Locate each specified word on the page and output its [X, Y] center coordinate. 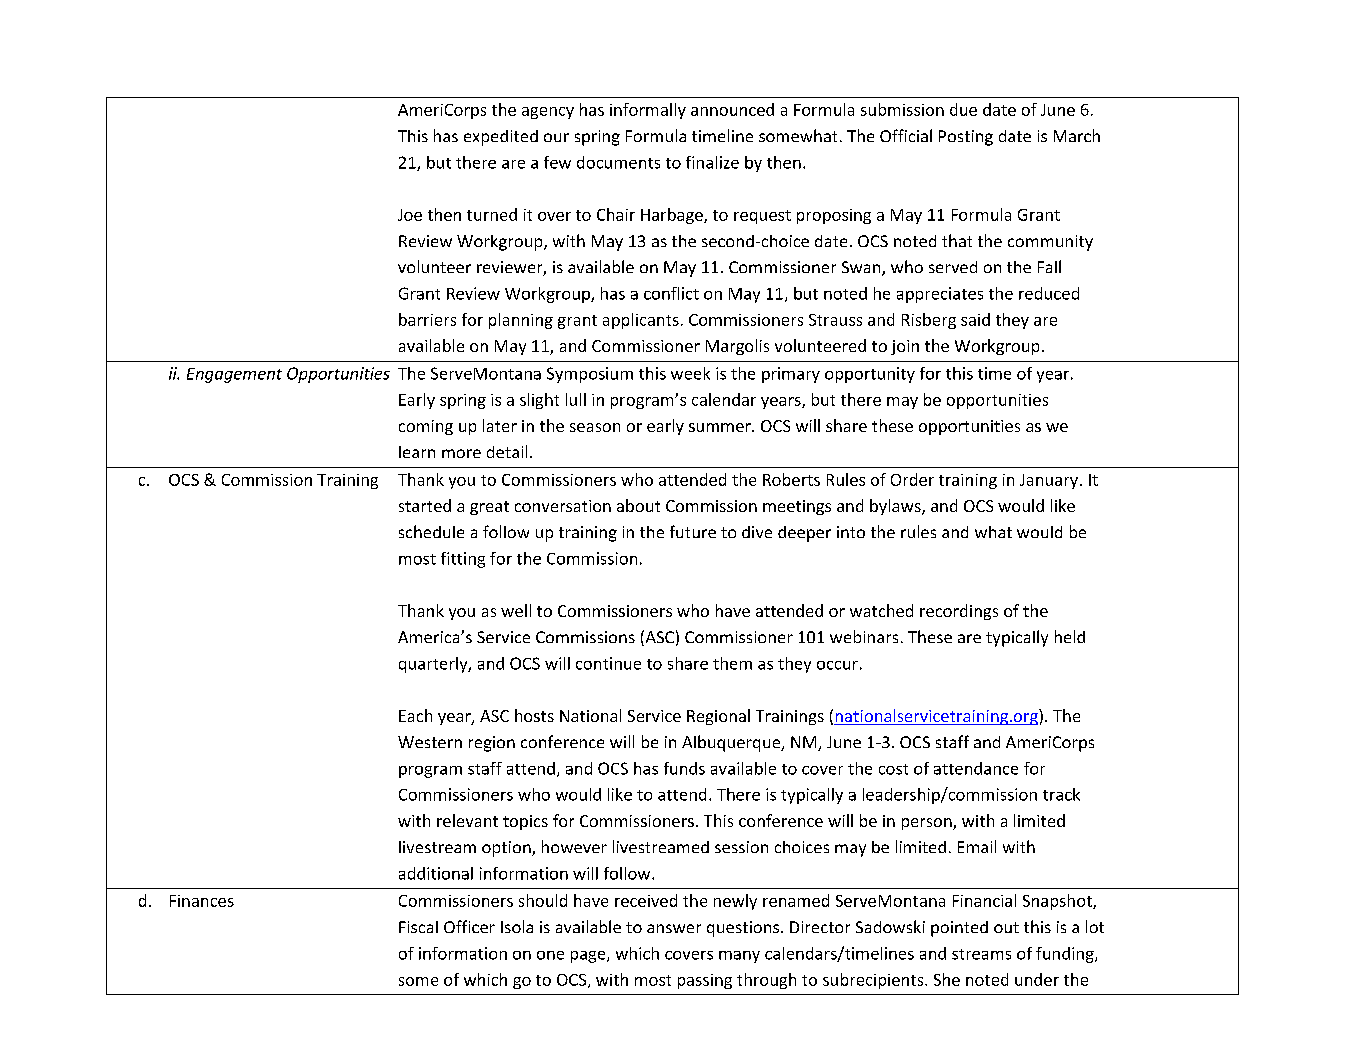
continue [608, 663]
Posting [966, 138]
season [595, 427]
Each [415, 715]
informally [648, 111]
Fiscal [418, 927]
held [1070, 636]
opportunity [870, 375]
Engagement [234, 375]
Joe [410, 215]
